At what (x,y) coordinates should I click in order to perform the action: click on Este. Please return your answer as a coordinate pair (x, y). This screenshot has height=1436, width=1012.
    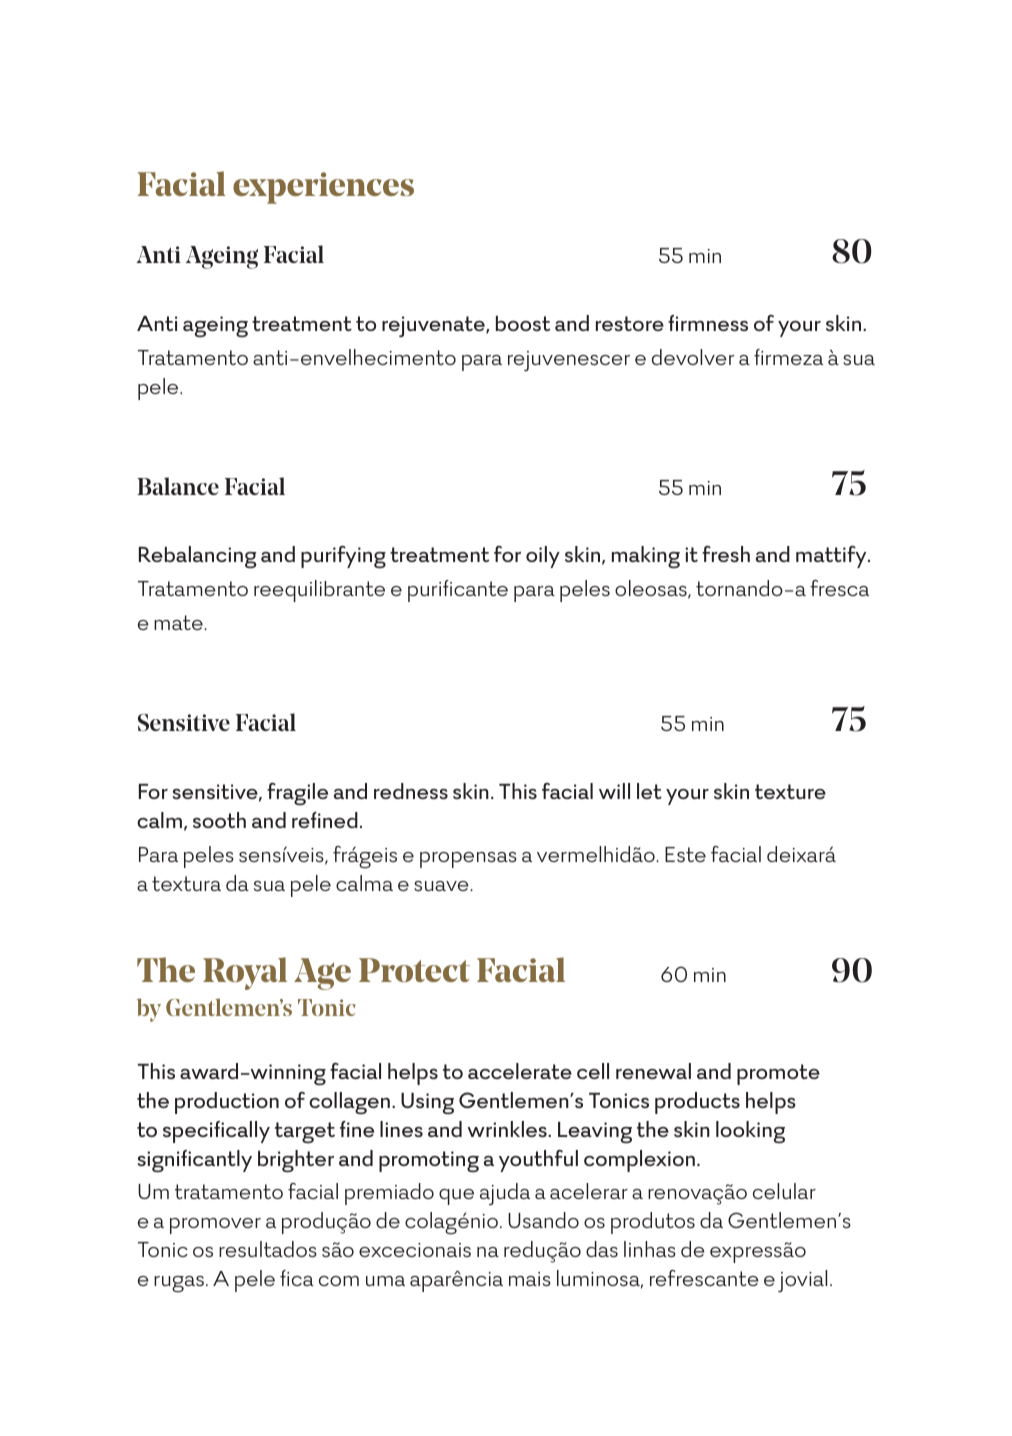
    Looking at the image, I should click on (685, 854).
